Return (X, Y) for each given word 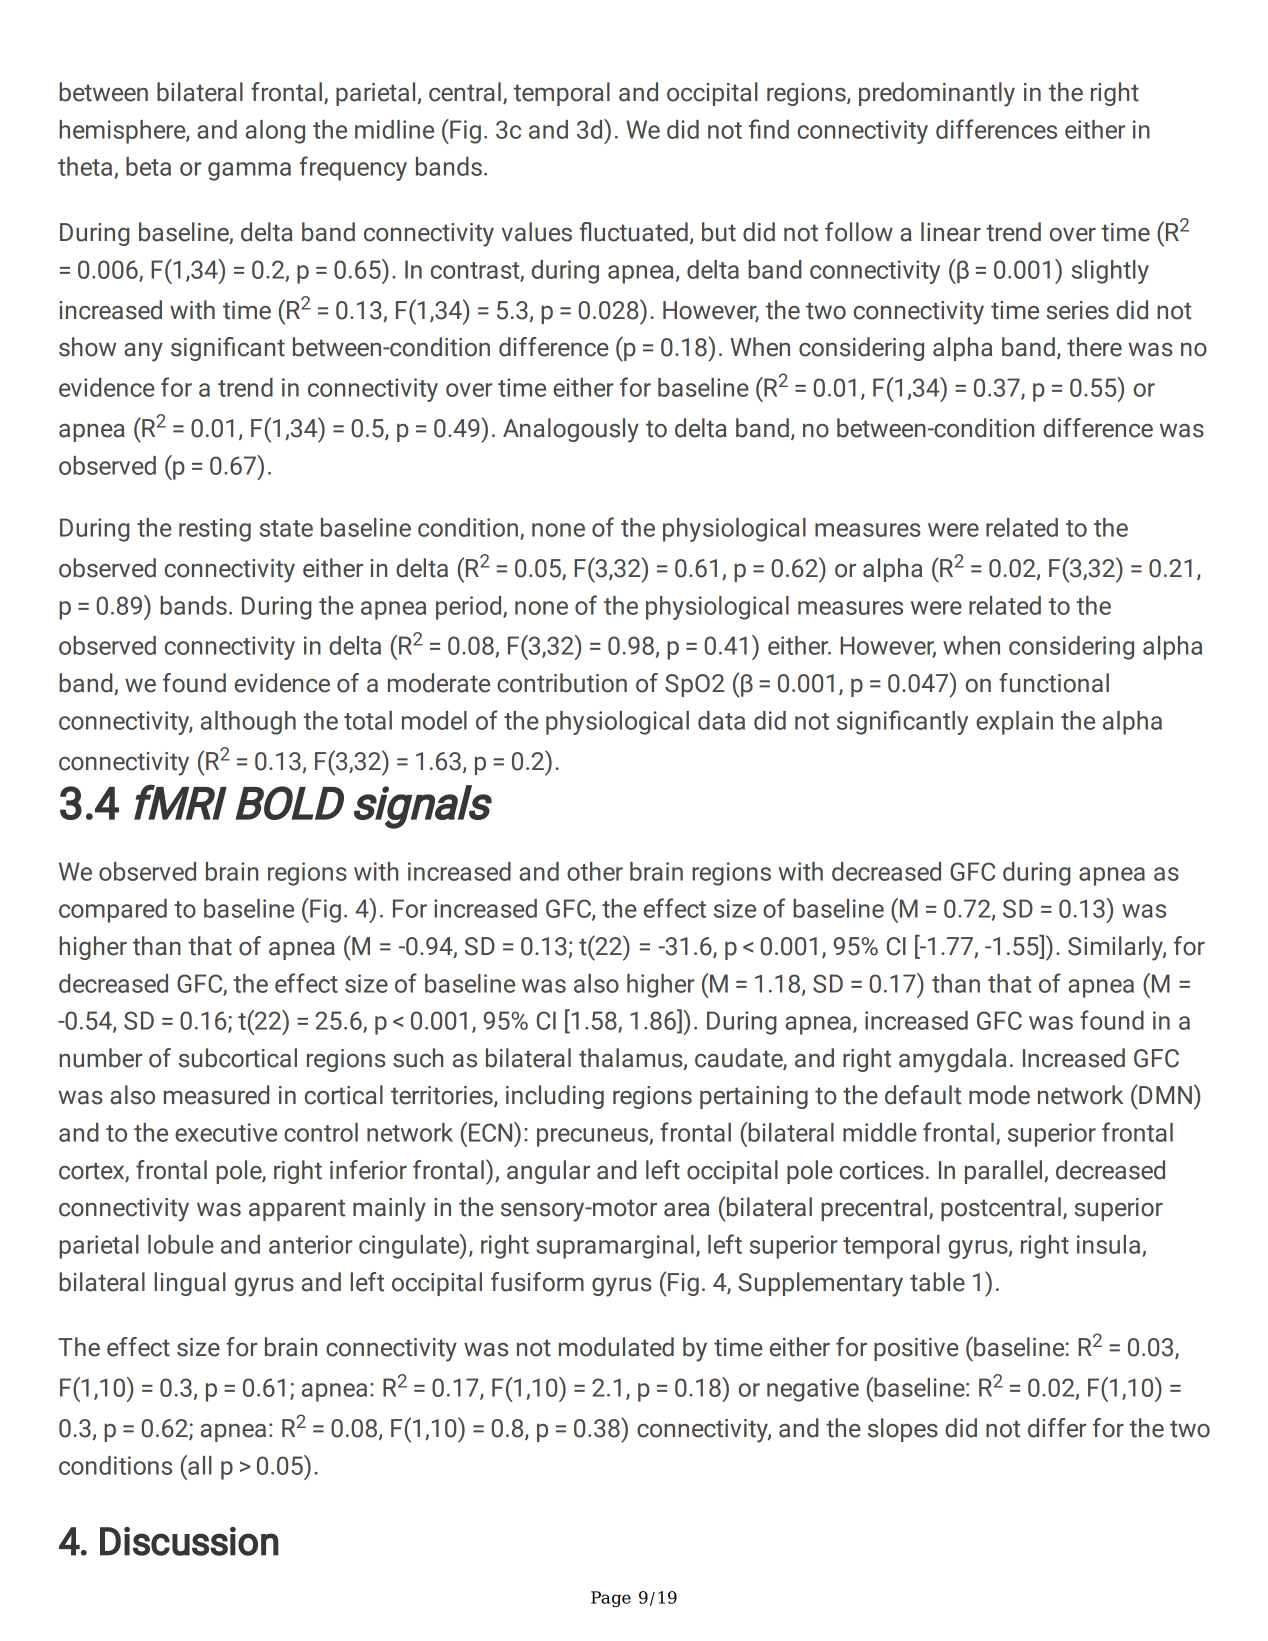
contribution (562, 683)
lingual (190, 1284)
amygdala (952, 1060)
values (537, 232)
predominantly (937, 94)
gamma (249, 171)
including (555, 1097)
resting (215, 530)
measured (217, 1095)
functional (1054, 683)
